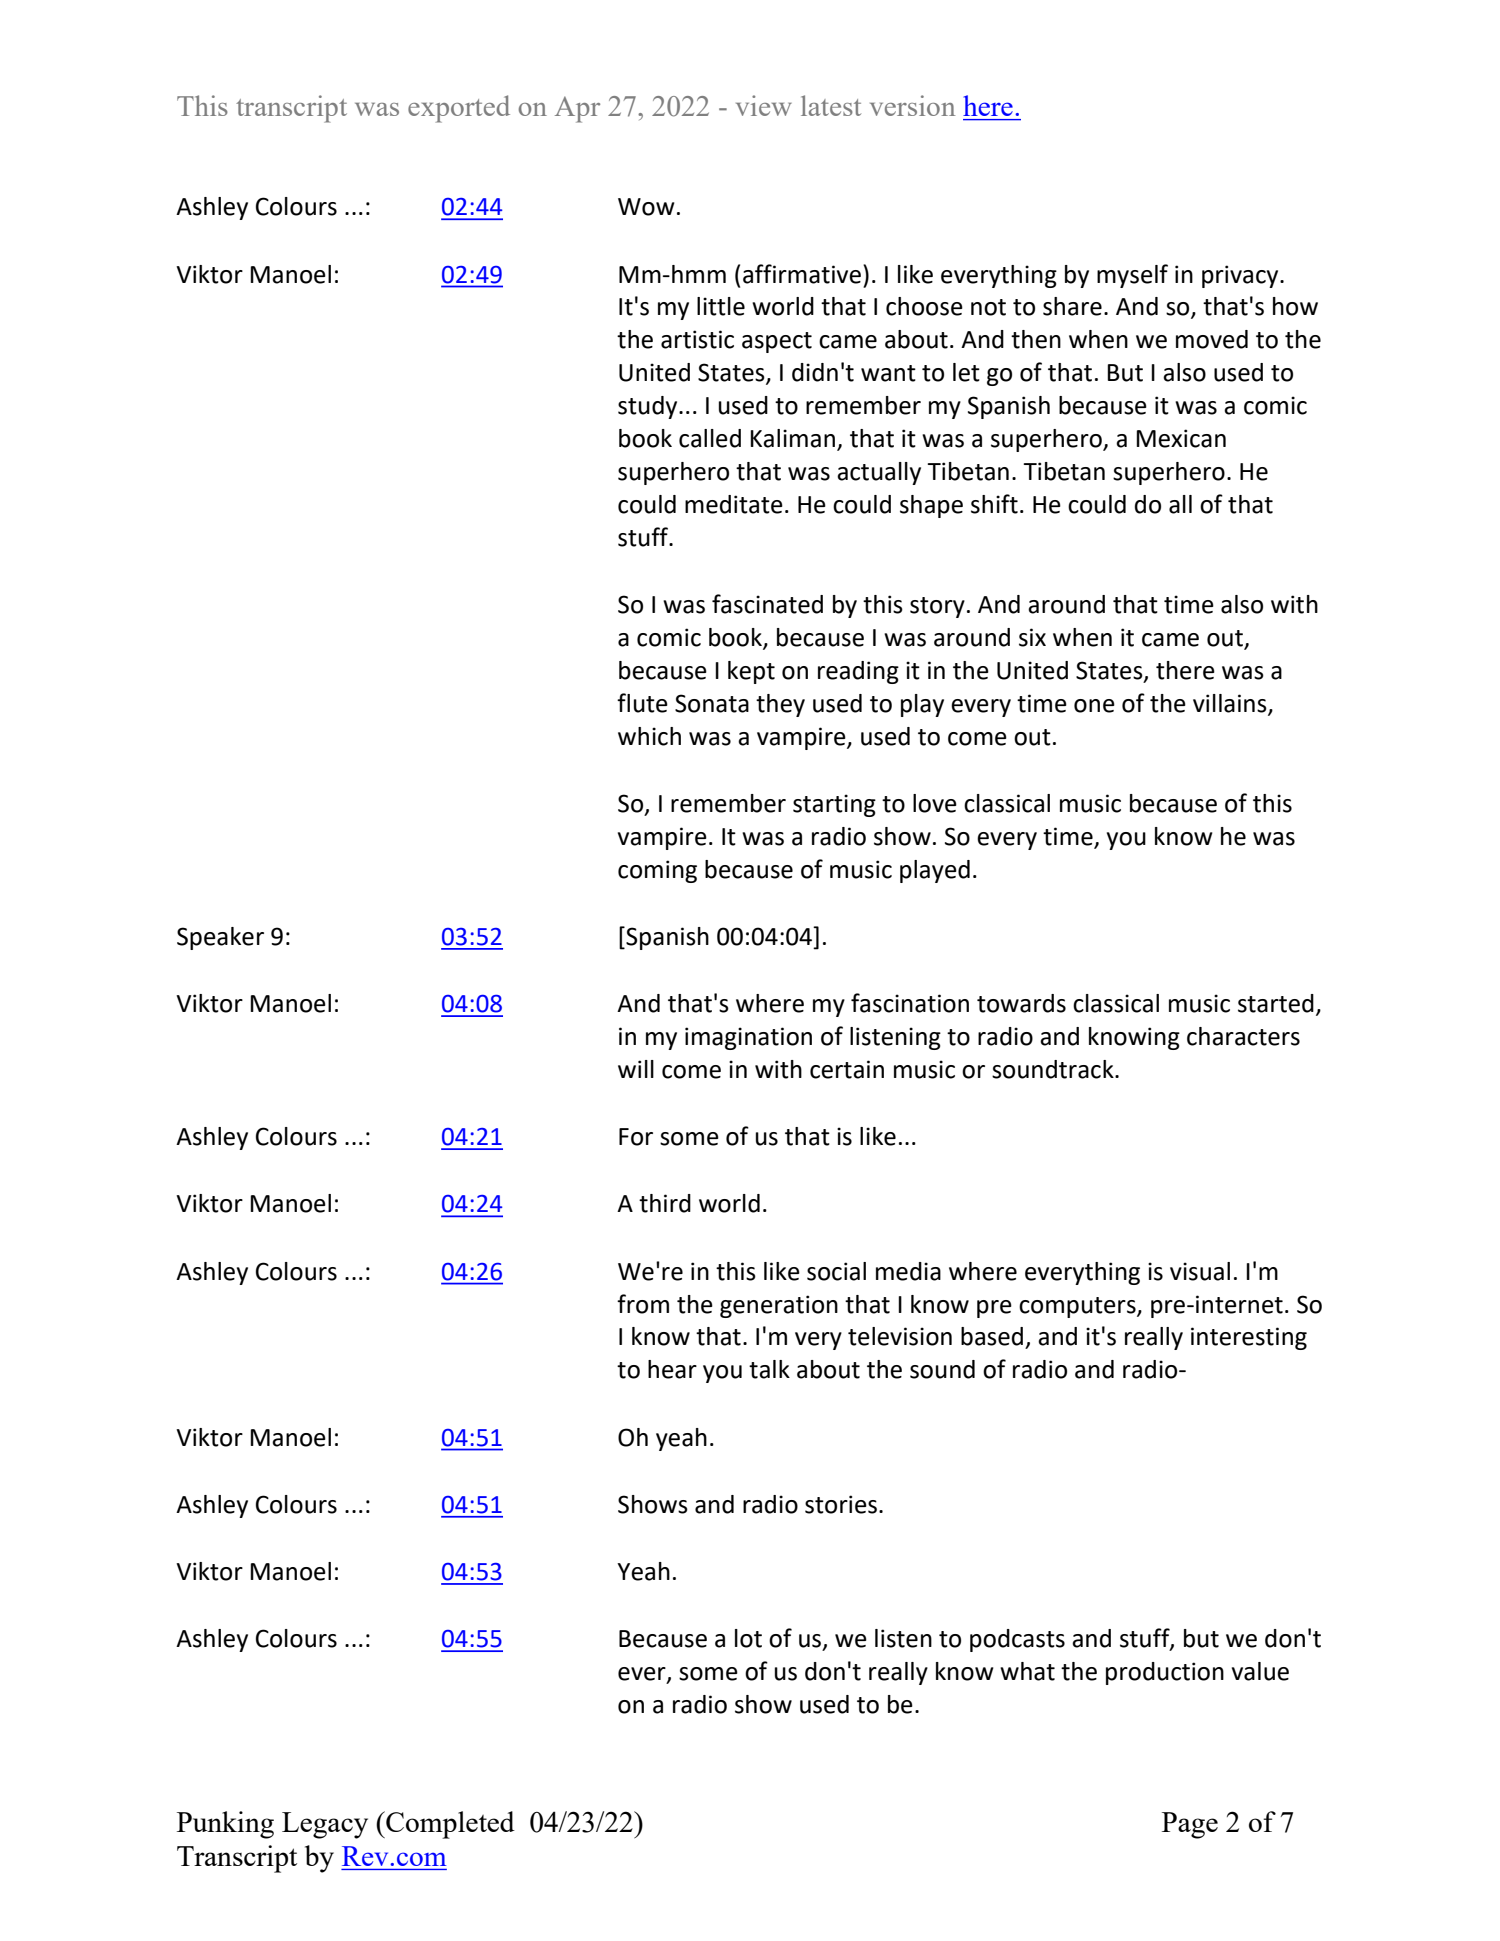  I want to click on Legacy, so click(325, 1825).
